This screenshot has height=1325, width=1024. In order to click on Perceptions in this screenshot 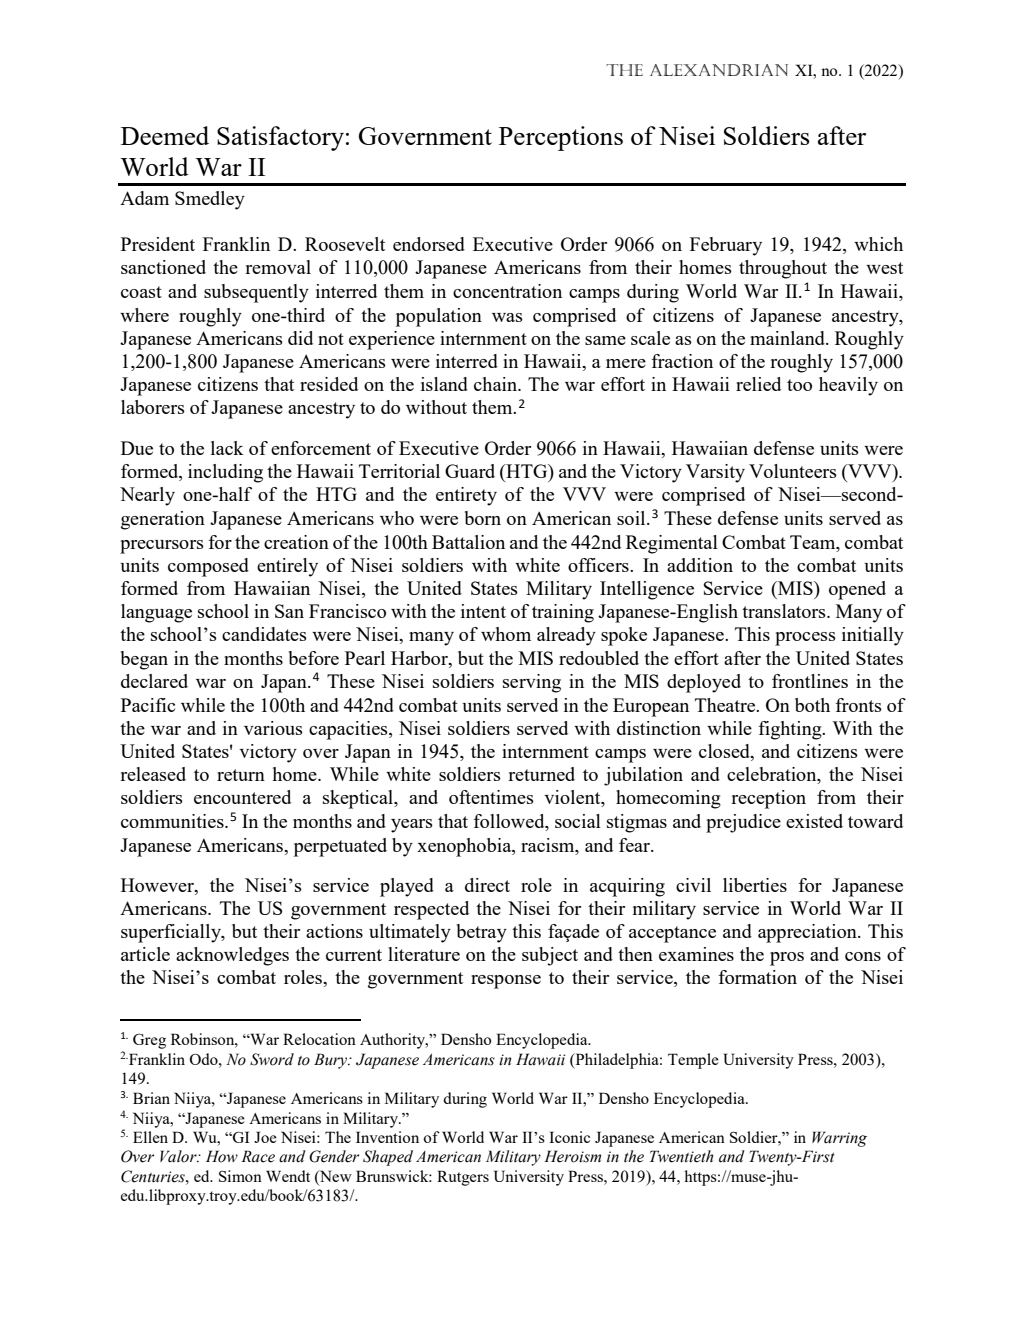, I will do `click(561, 138)`.
